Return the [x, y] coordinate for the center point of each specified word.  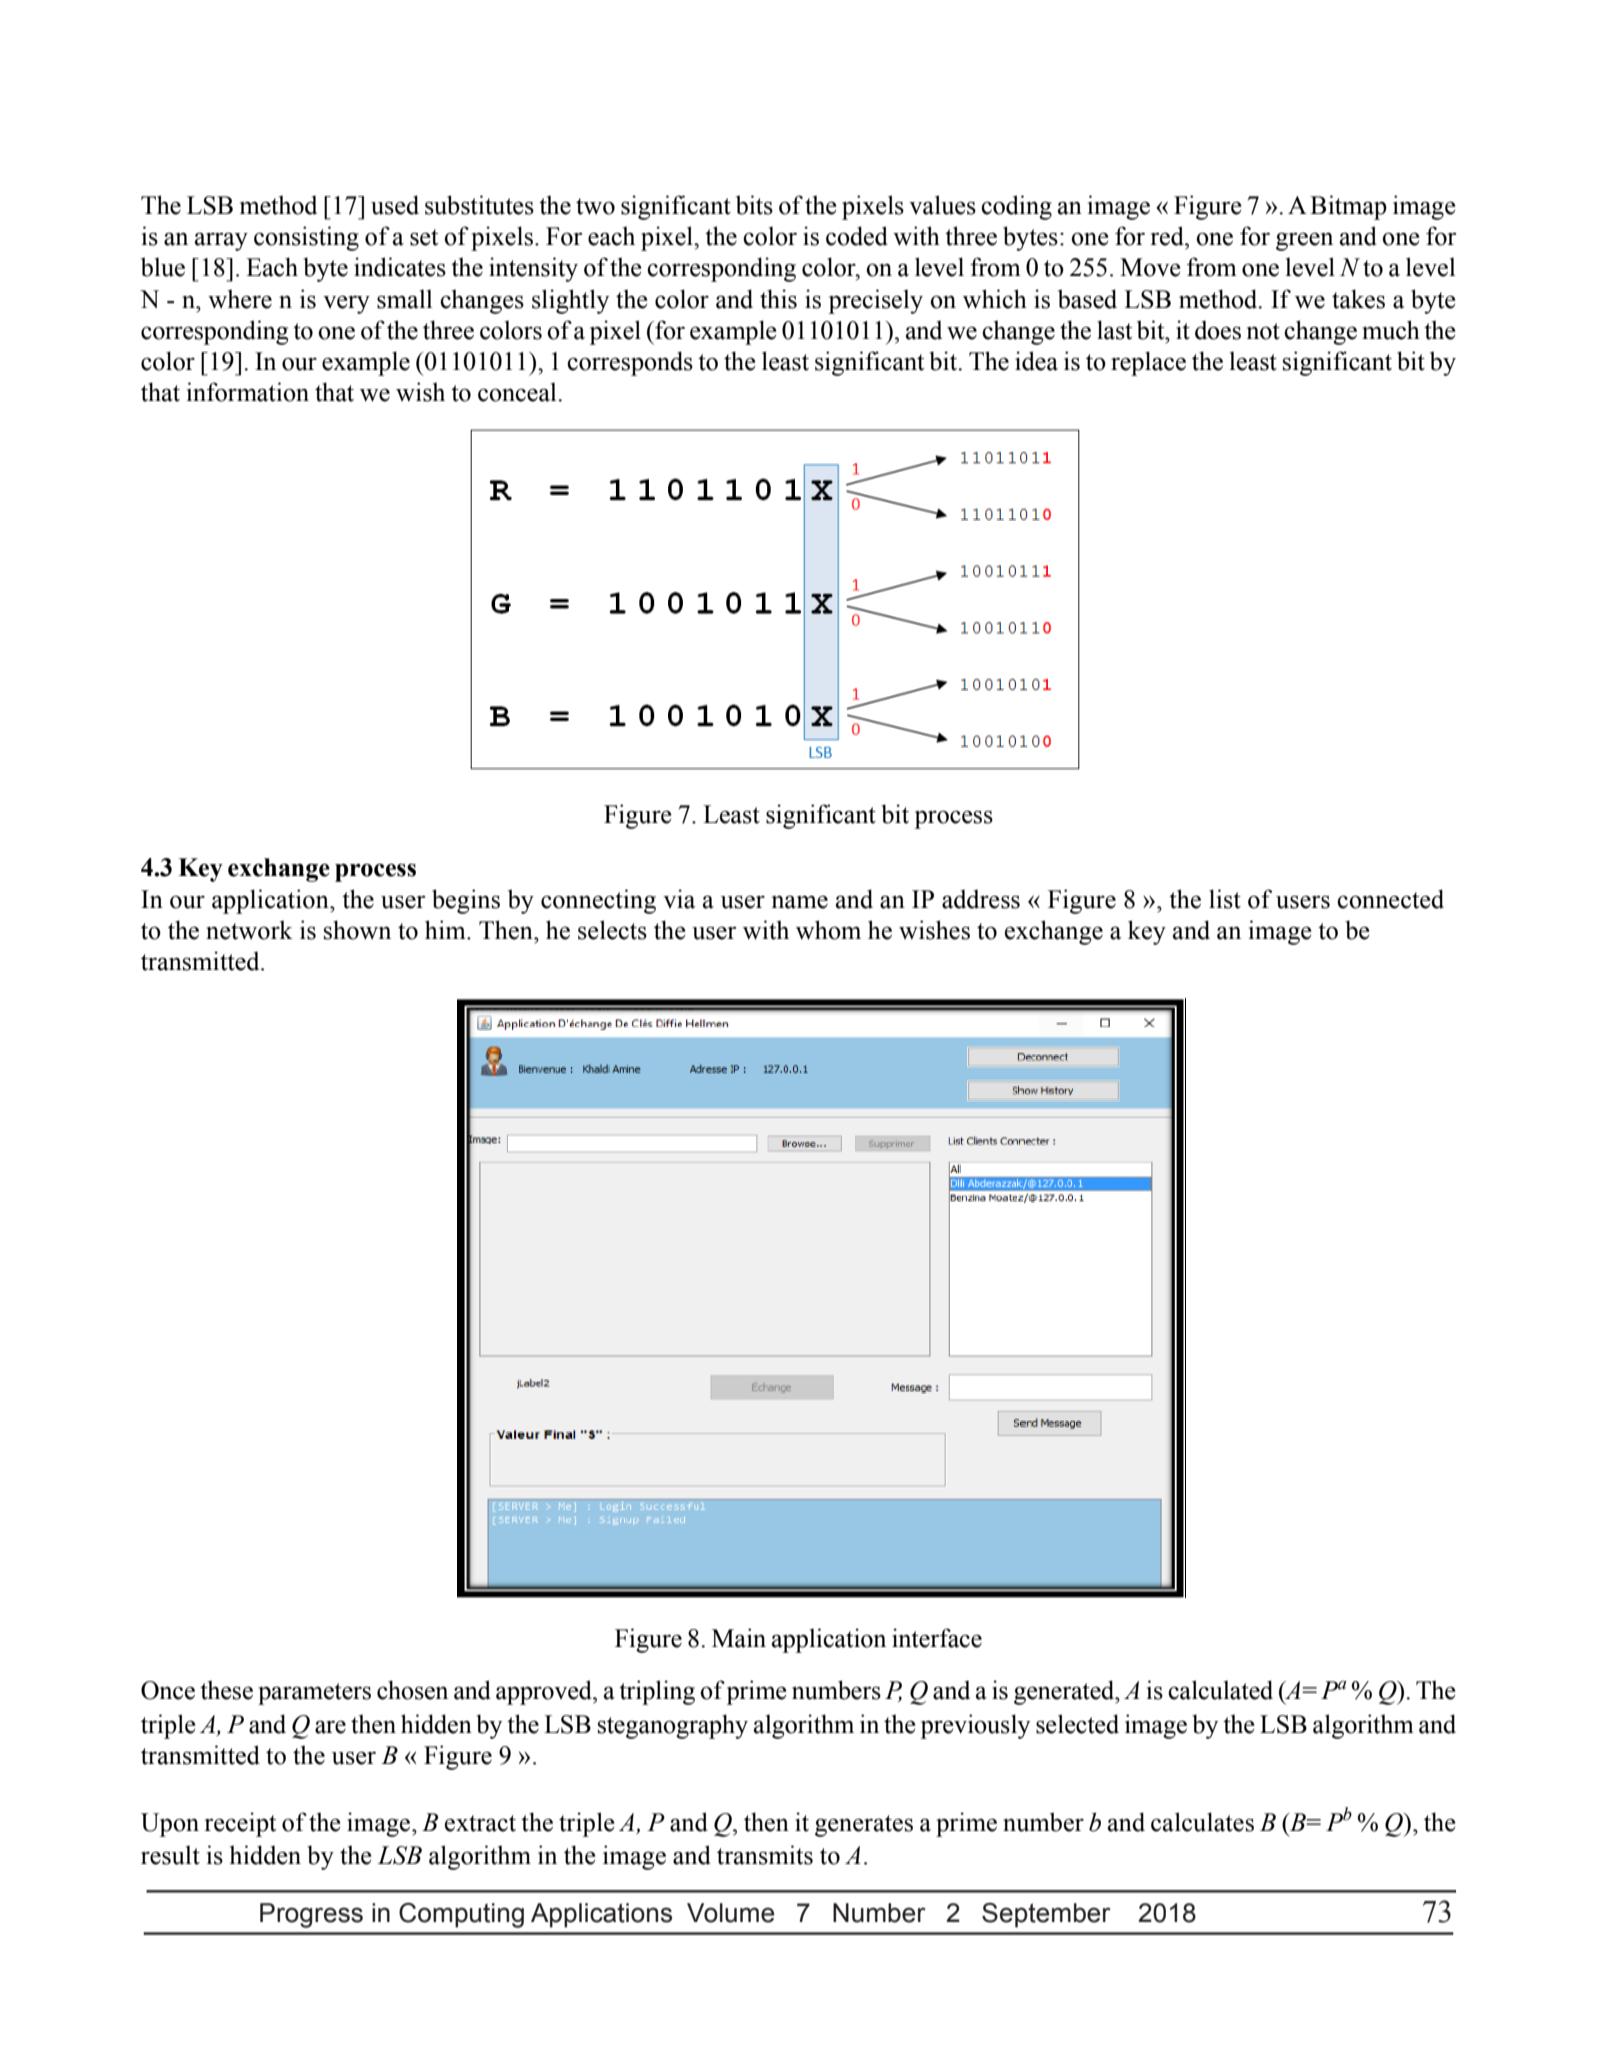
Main [739, 1638]
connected [1390, 899]
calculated [1220, 1690]
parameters [314, 1694]
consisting [306, 238]
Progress [311, 1915]
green [1304, 241]
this [778, 299]
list [1225, 899]
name [800, 902]
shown [357, 930]
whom [828, 930]
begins [466, 901]
